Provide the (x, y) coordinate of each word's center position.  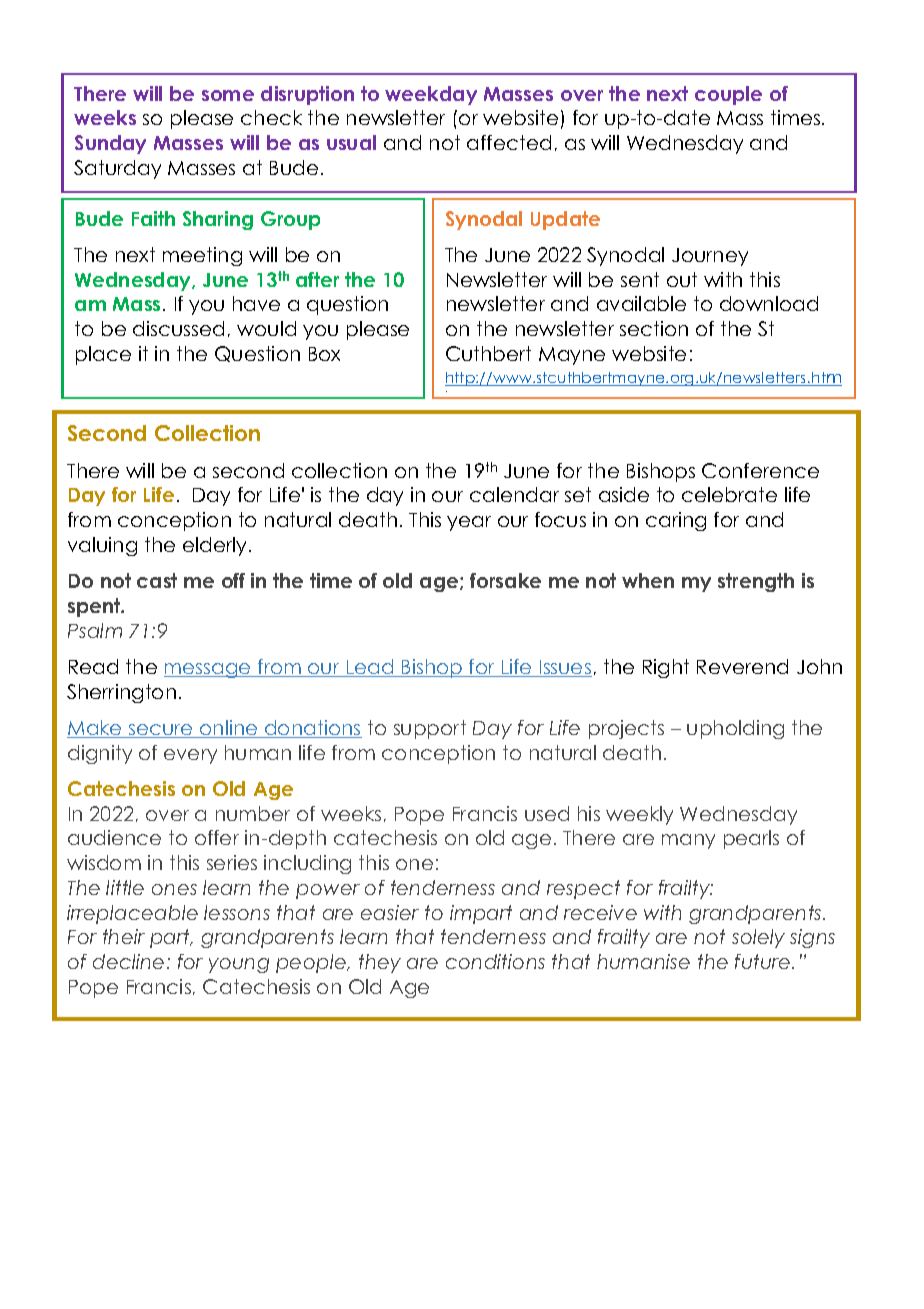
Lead (370, 668)
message (208, 670)
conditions (495, 961)
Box (324, 354)
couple (728, 95)
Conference (760, 470)
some (228, 95)
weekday (431, 95)
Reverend (742, 666)
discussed (178, 328)
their (124, 936)
